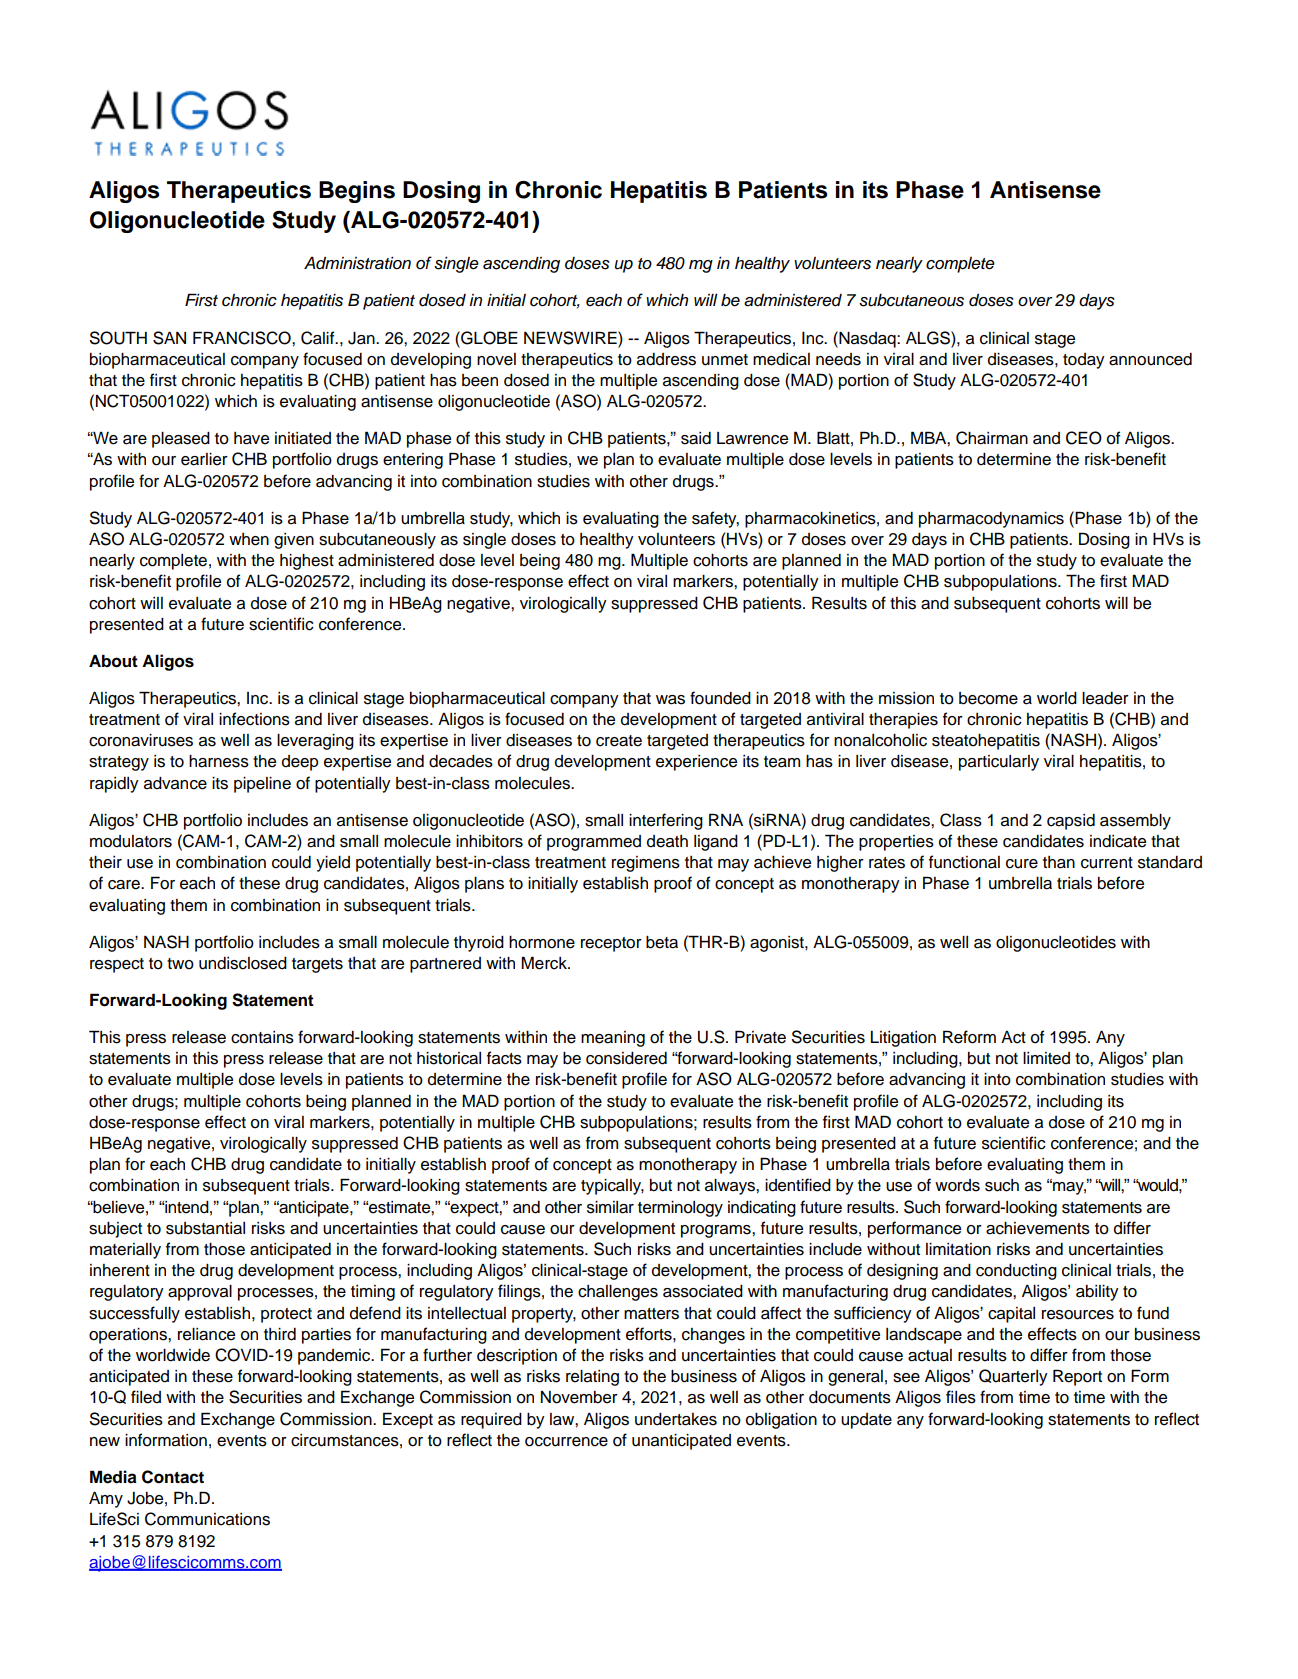  What do you see at coordinates (961, 1397) in the document?
I see `files` at bounding box center [961, 1397].
